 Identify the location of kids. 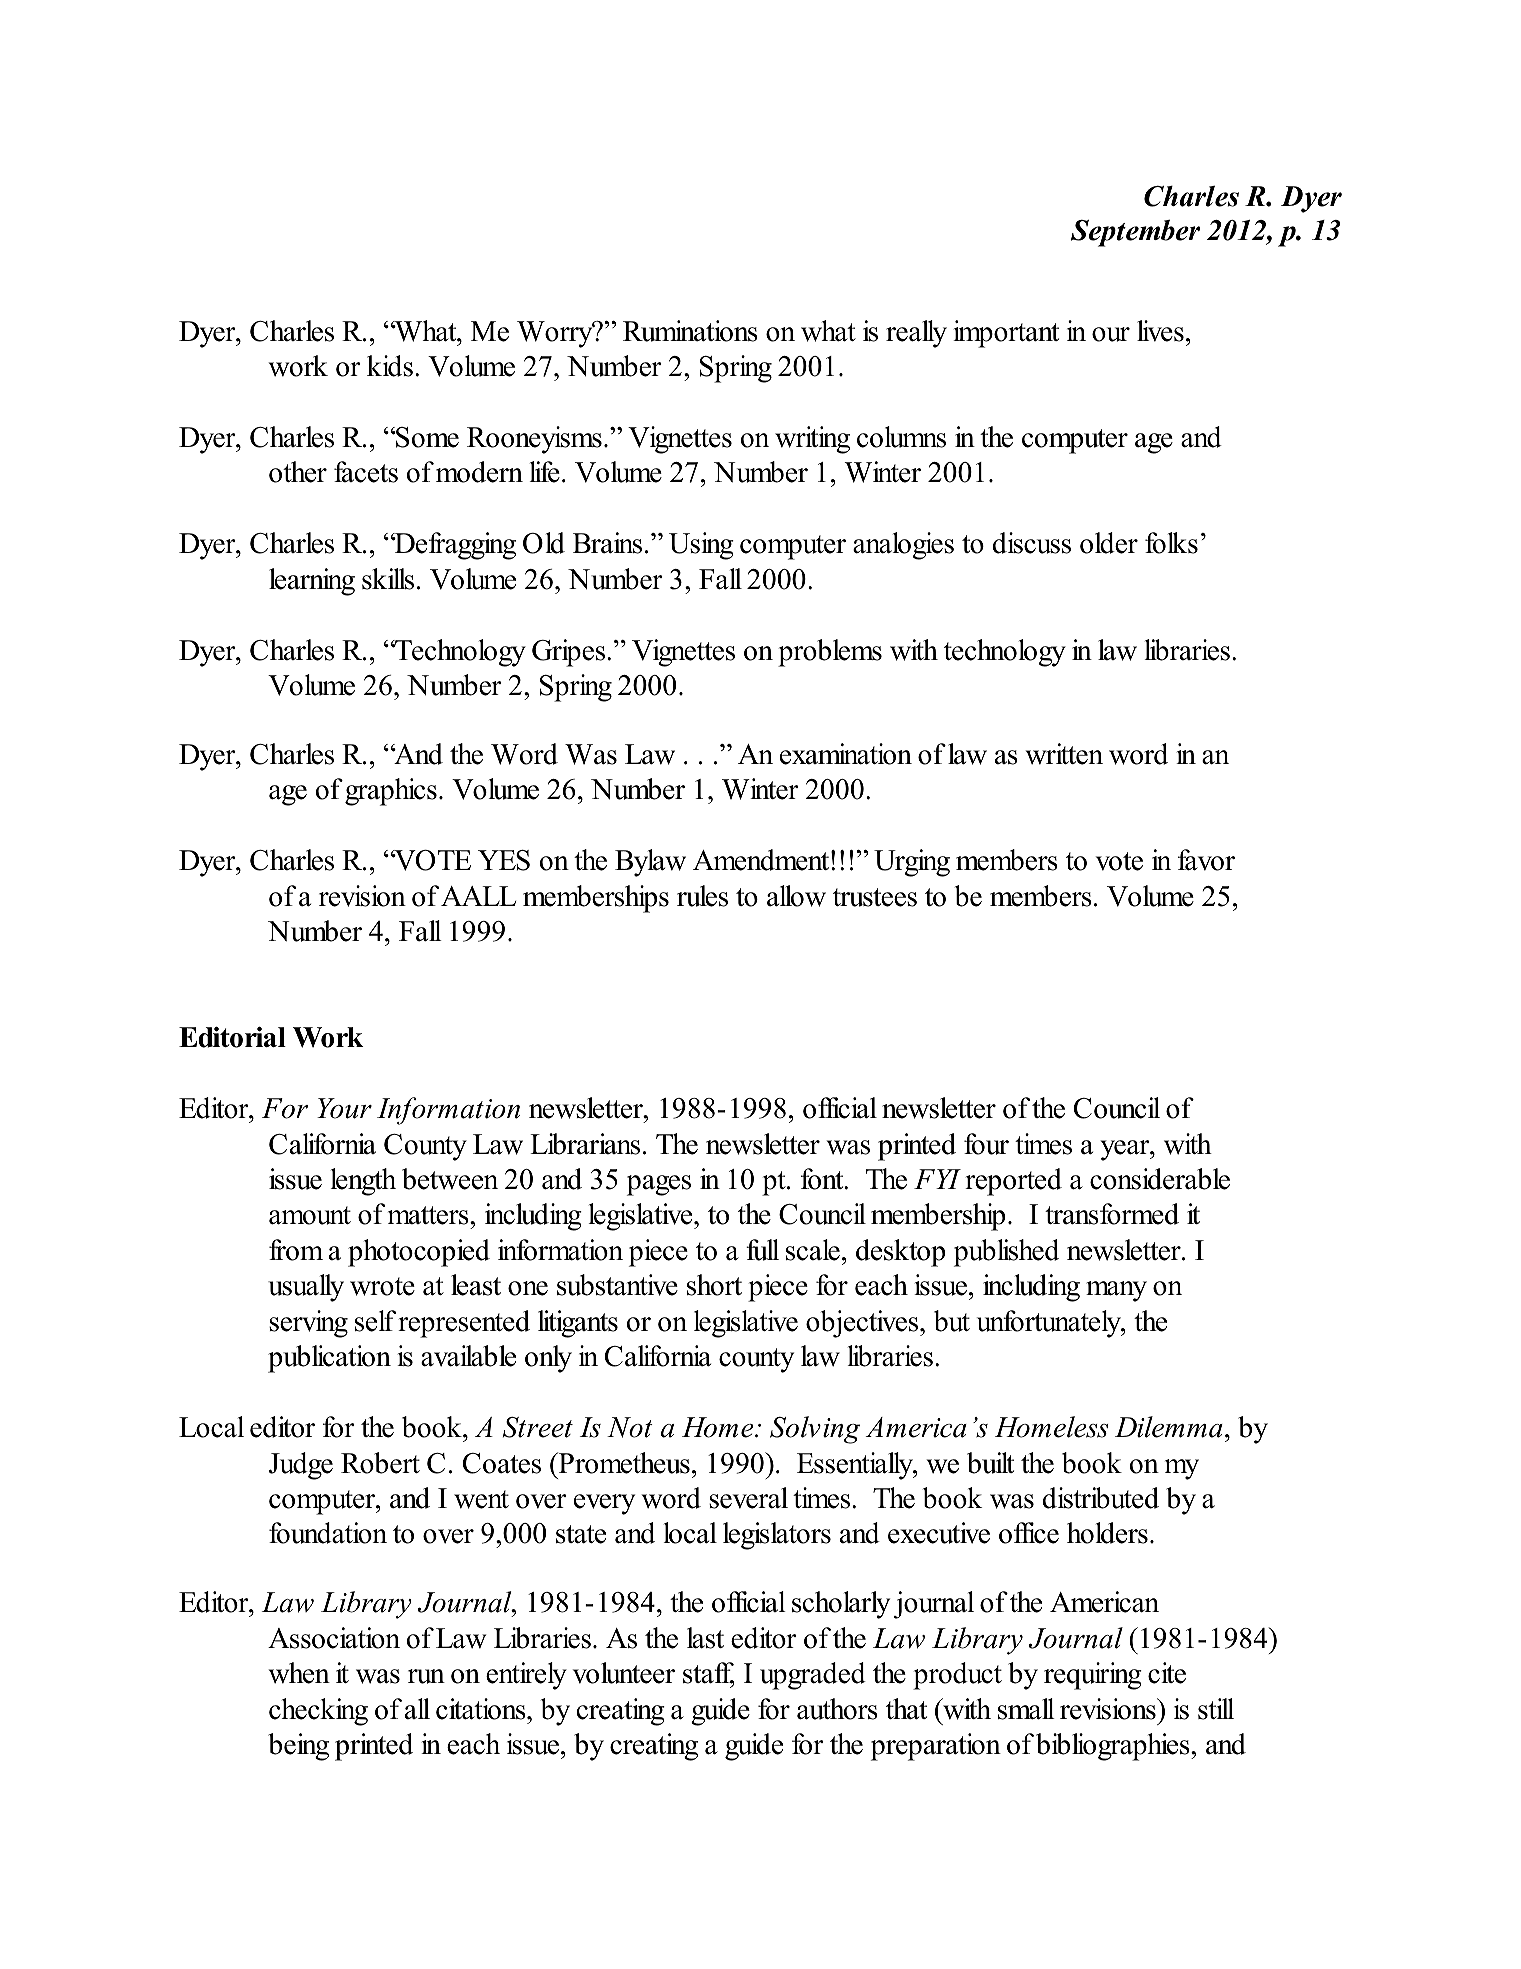
(390, 366).
